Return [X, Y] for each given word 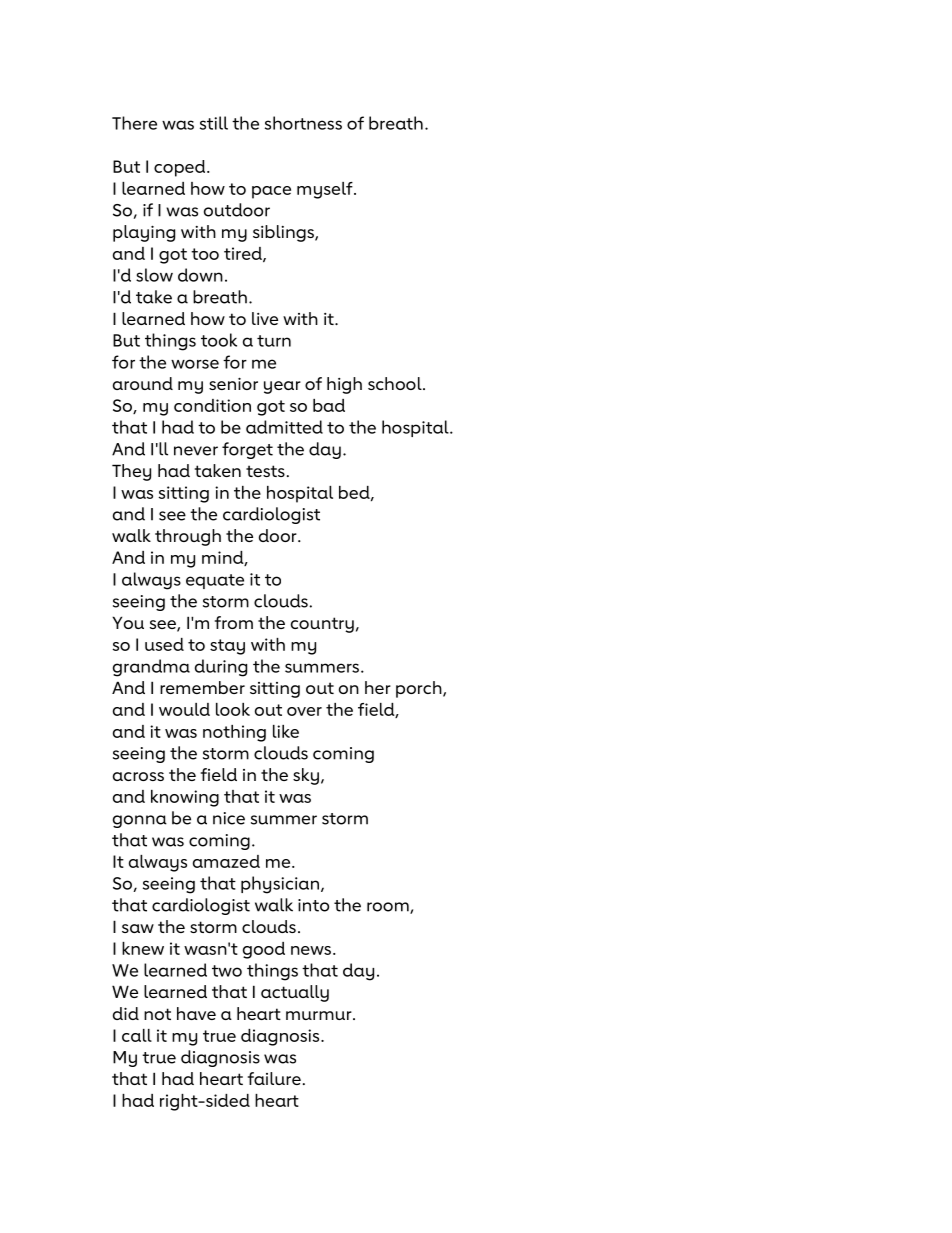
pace [271, 192]
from [234, 622]
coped [181, 168]
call [137, 1035]
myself [326, 190]
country [322, 625]
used [164, 644]
